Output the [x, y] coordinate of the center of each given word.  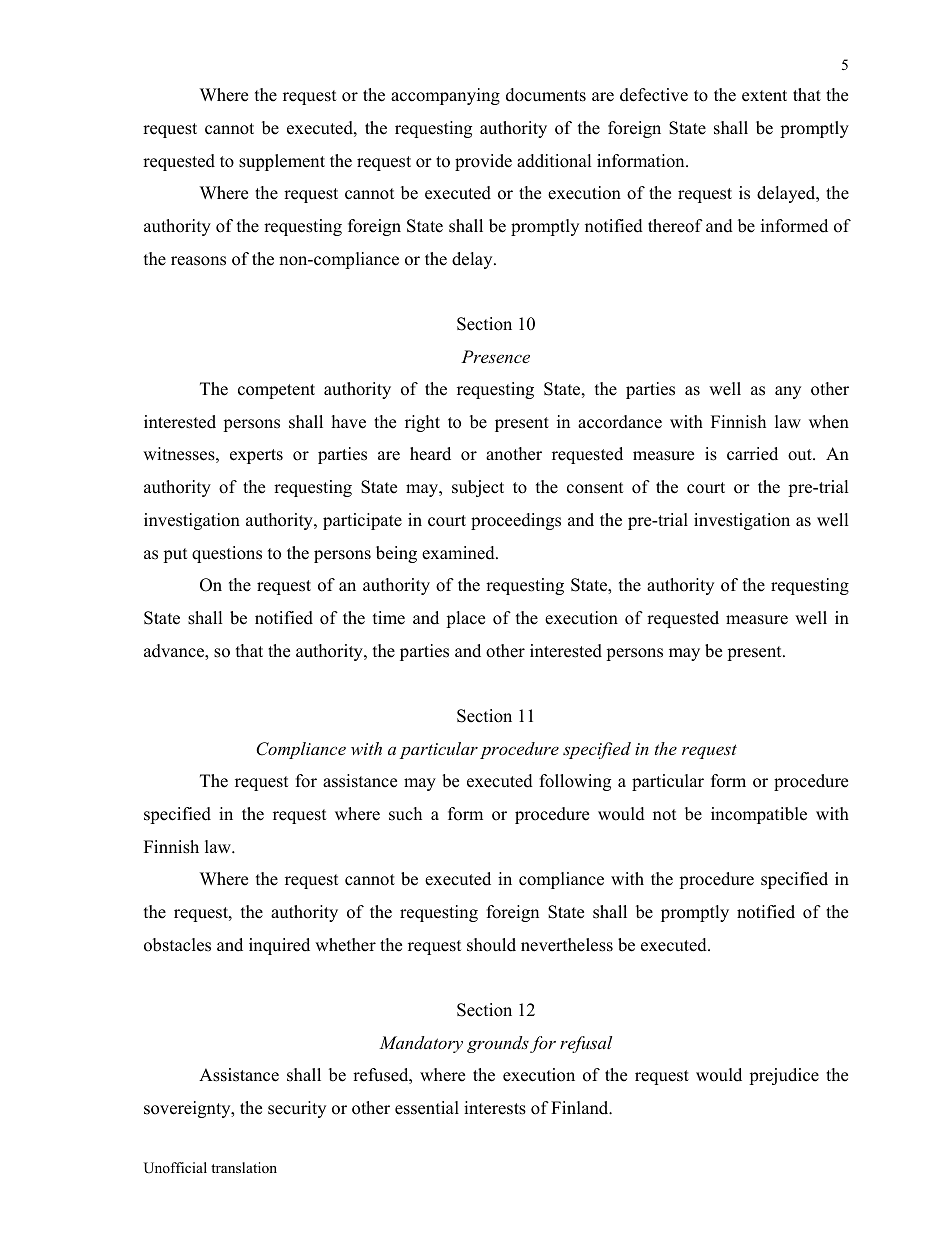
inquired [279, 946]
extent [764, 96]
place [465, 619]
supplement [282, 162]
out [801, 455]
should [491, 945]
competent [276, 391]
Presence [495, 356]
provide [483, 162]
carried [752, 454]
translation [244, 1167]
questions [227, 554]
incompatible [759, 815]
